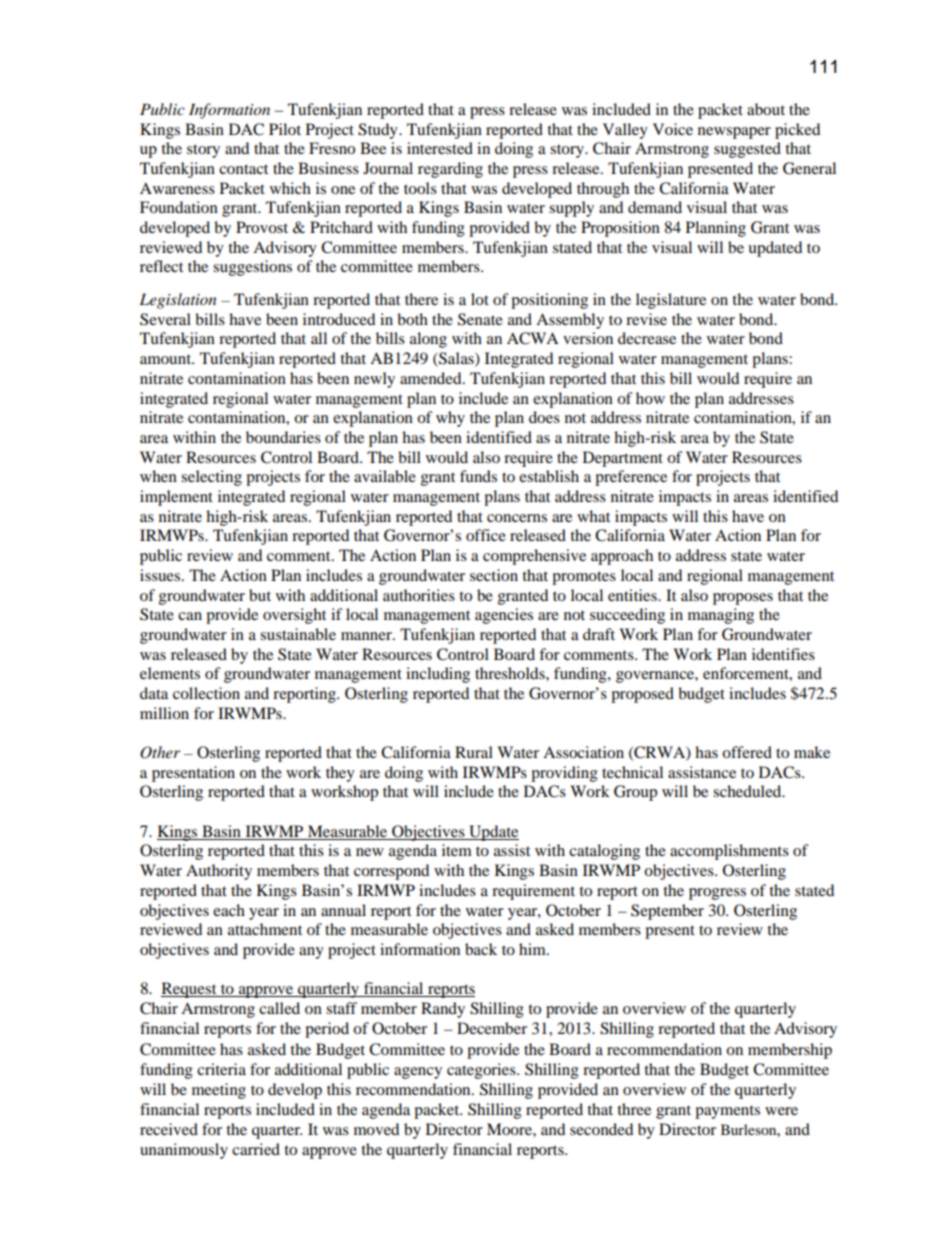 This document has height=1233, width=952. What do you see at coordinates (243, 169) in the document?
I see `contact` at bounding box center [243, 169].
